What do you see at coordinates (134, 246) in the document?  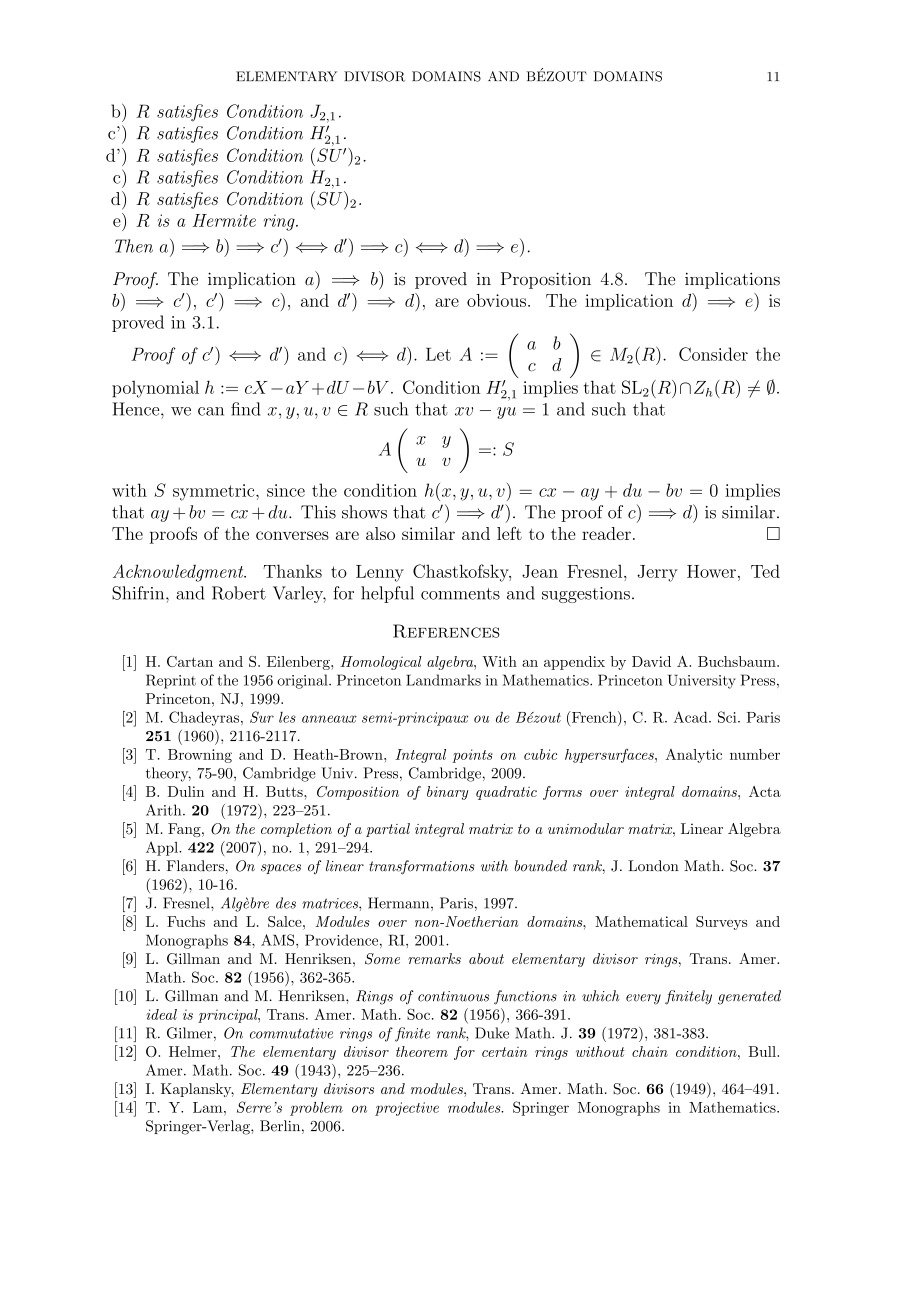 I see `Then` at bounding box center [134, 246].
